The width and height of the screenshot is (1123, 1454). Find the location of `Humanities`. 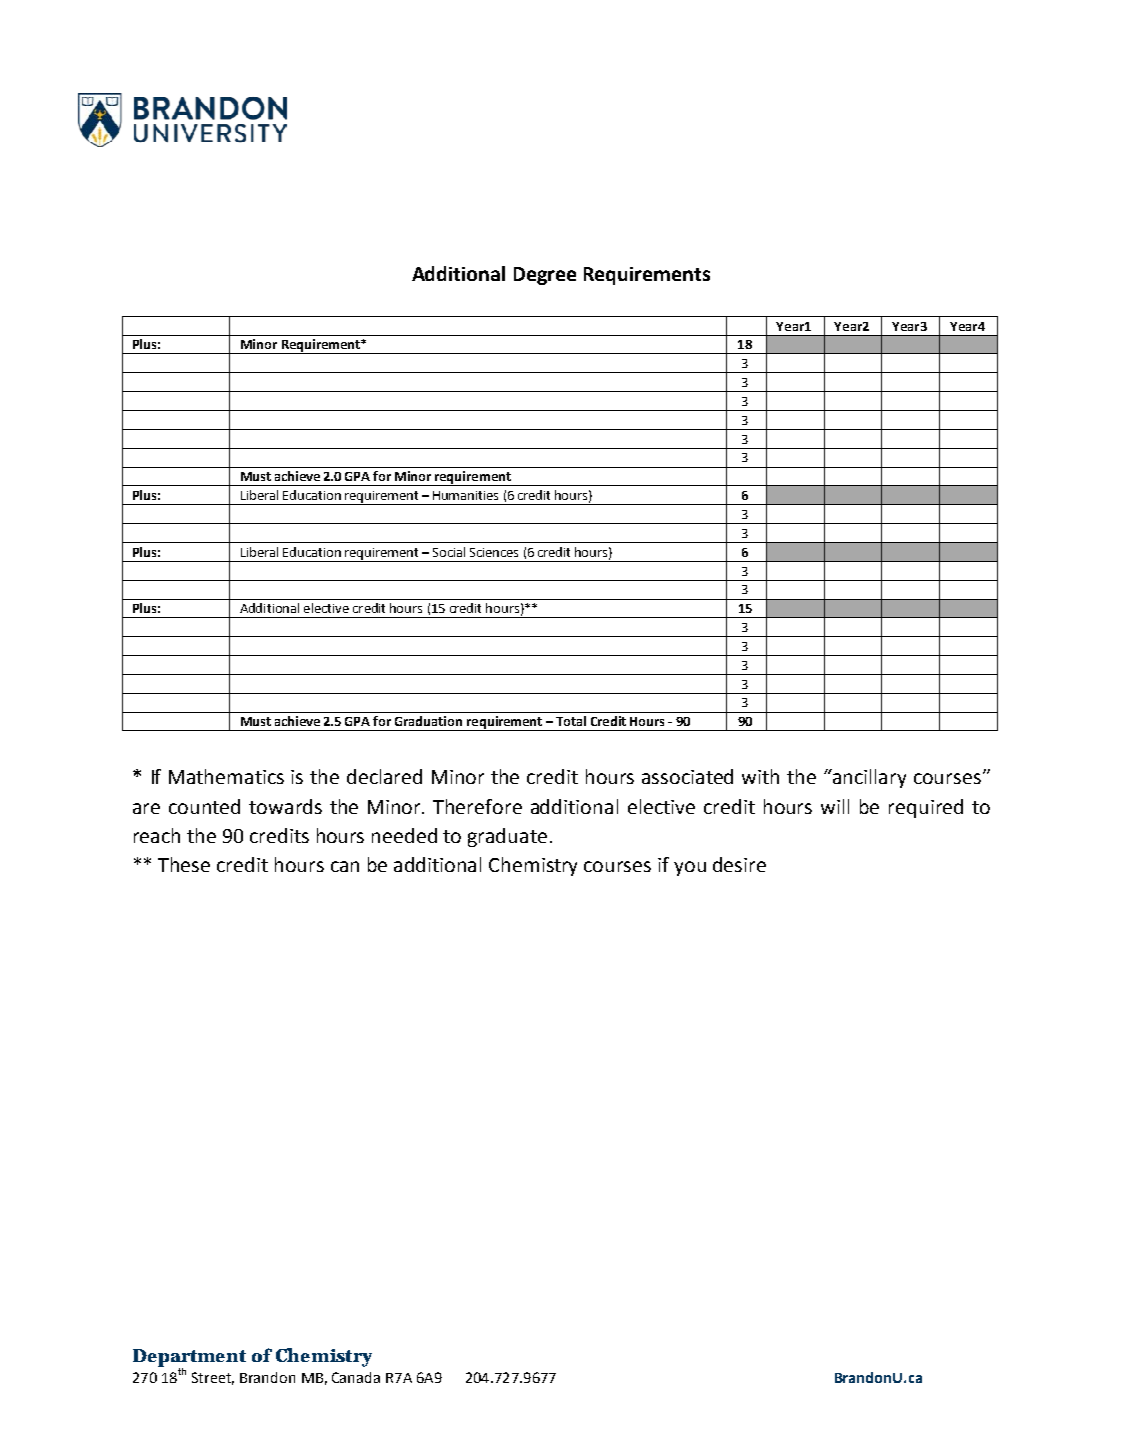

Humanities is located at coordinates (465, 495).
